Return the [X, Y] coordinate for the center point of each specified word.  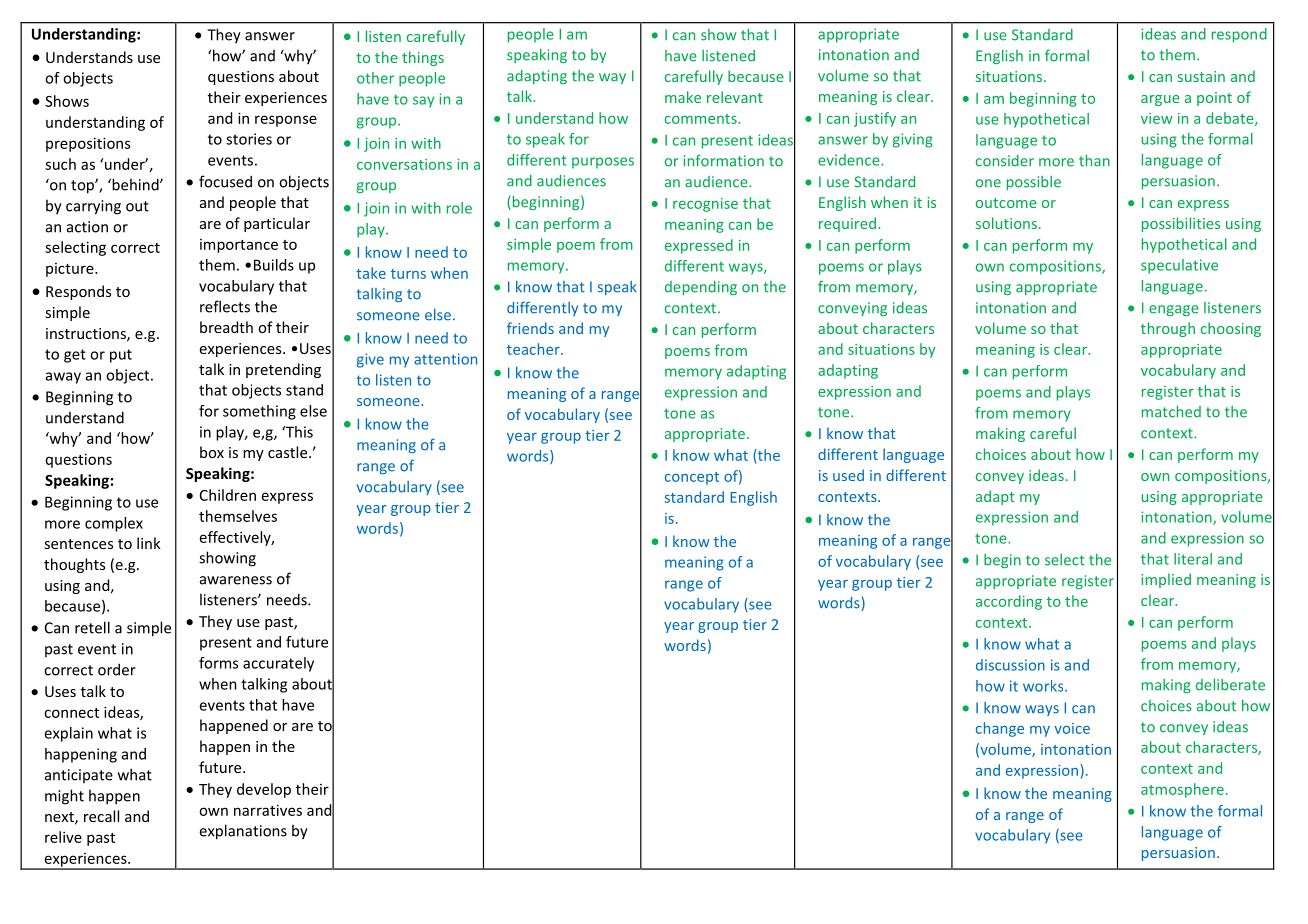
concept [692, 478]
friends [530, 328]
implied [1166, 580]
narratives [268, 810]
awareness [236, 580]
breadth [226, 327]
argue [1160, 100]
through [1168, 329]
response [286, 121]
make [683, 97]
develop [264, 790]
